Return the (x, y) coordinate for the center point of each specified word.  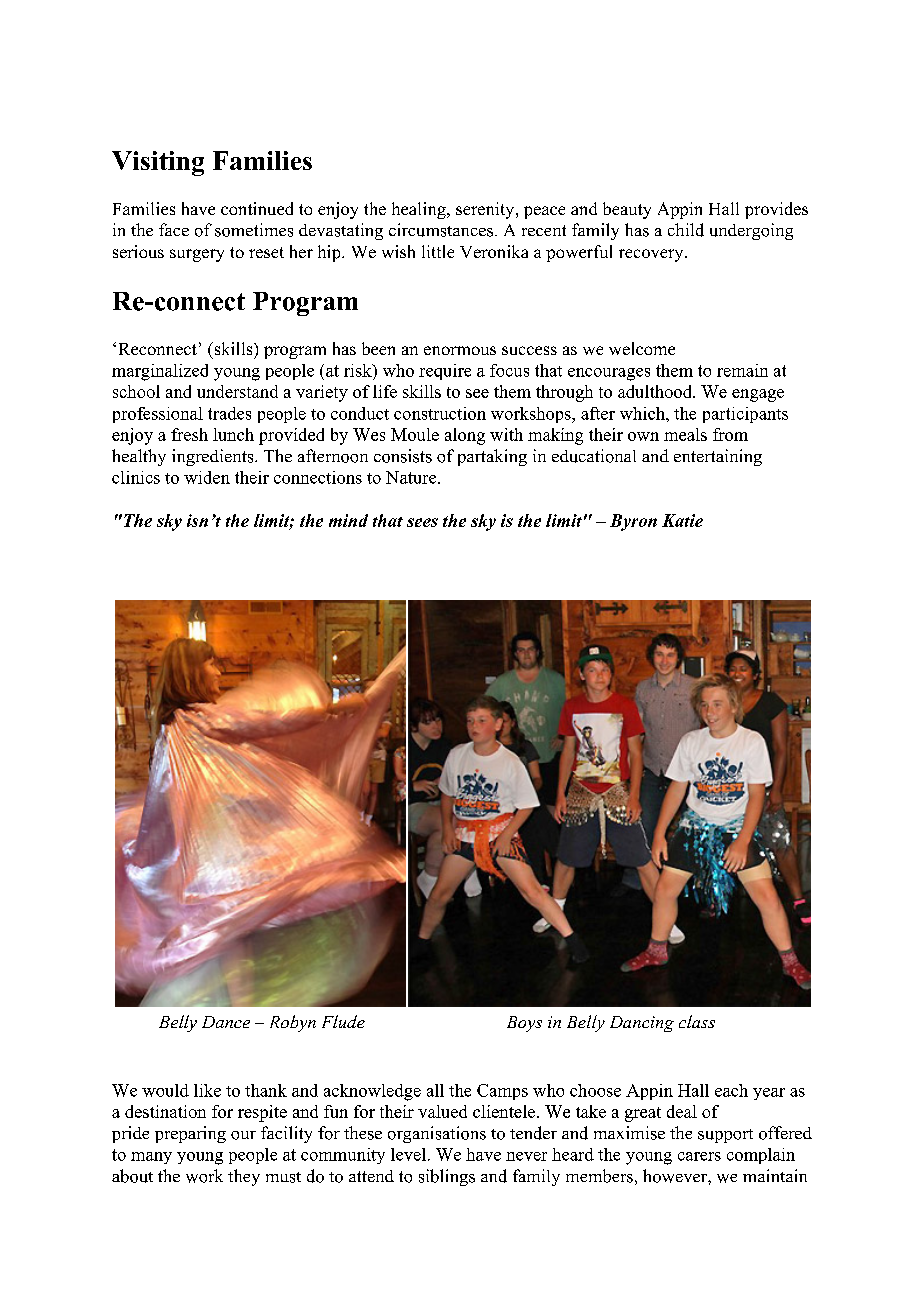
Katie (682, 520)
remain (742, 370)
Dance (226, 1022)
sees (422, 522)
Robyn (293, 1023)
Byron (633, 522)
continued (257, 208)
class (697, 1021)
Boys (524, 1024)
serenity (486, 210)
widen (207, 477)
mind (348, 520)
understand (237, 391)
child (686, 230)
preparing (190, 1134)
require (445, 372)
